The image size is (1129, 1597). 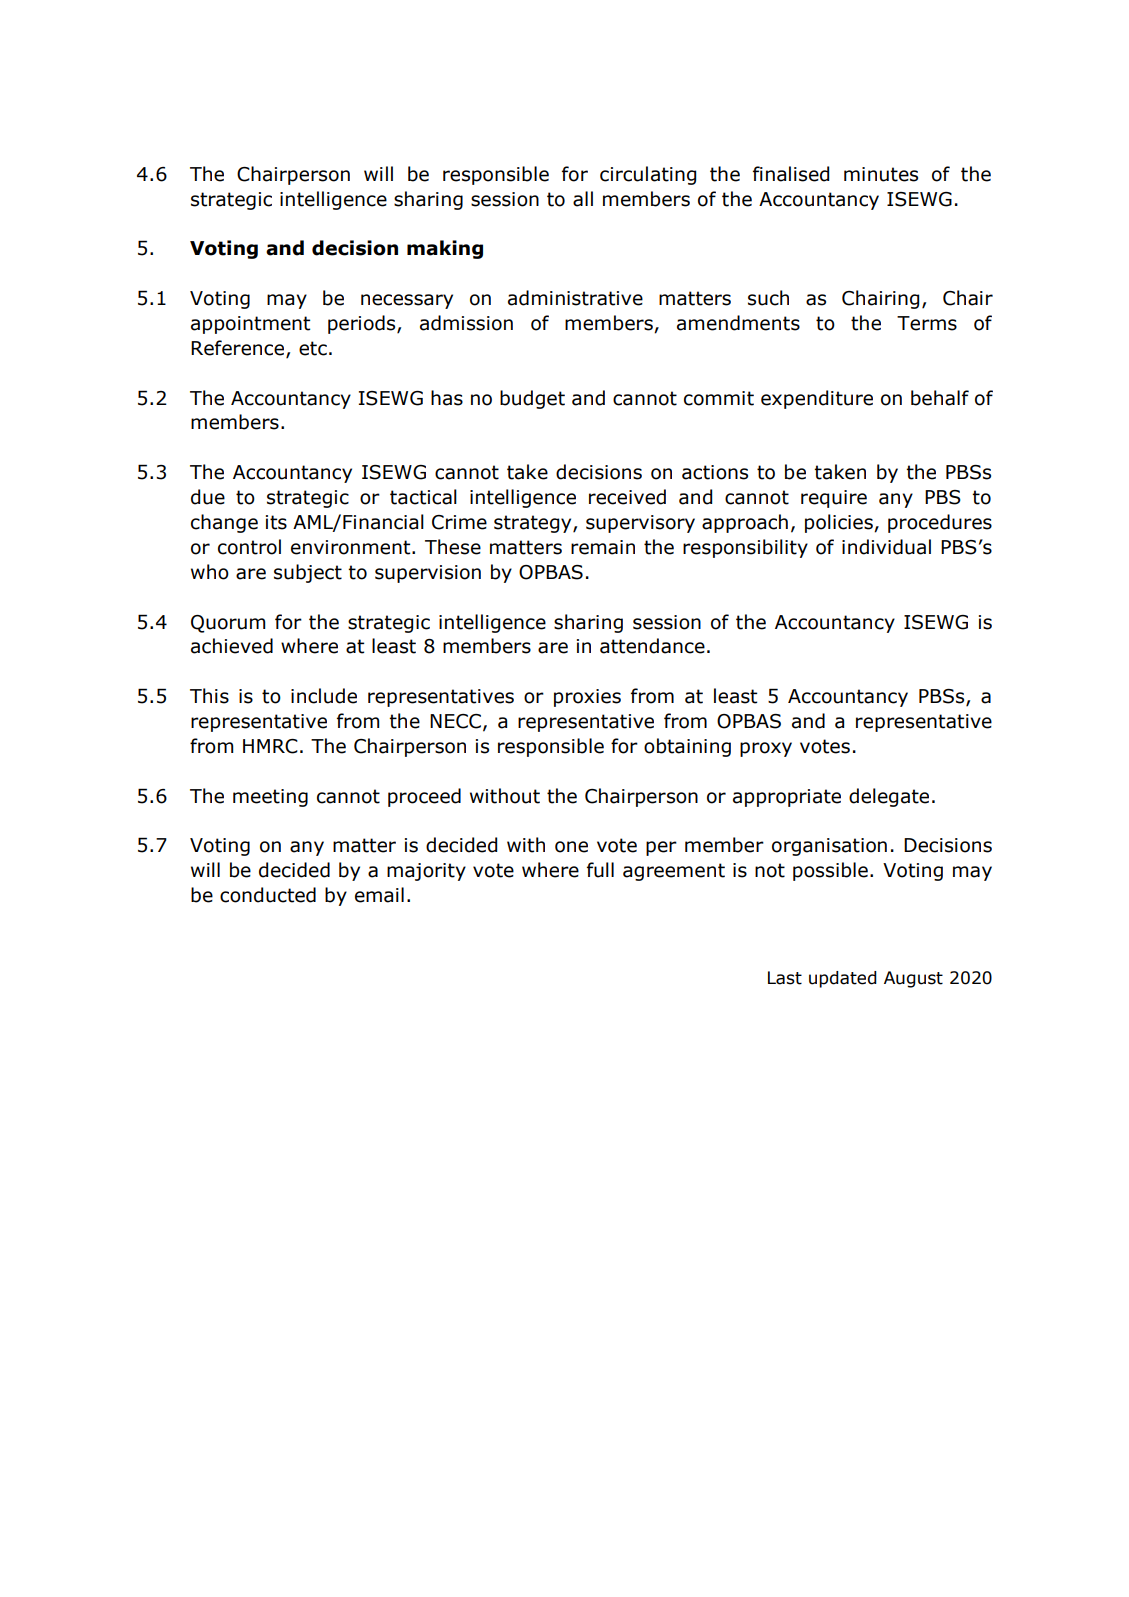 I want to click on subject, so click(x=308, y=573).
